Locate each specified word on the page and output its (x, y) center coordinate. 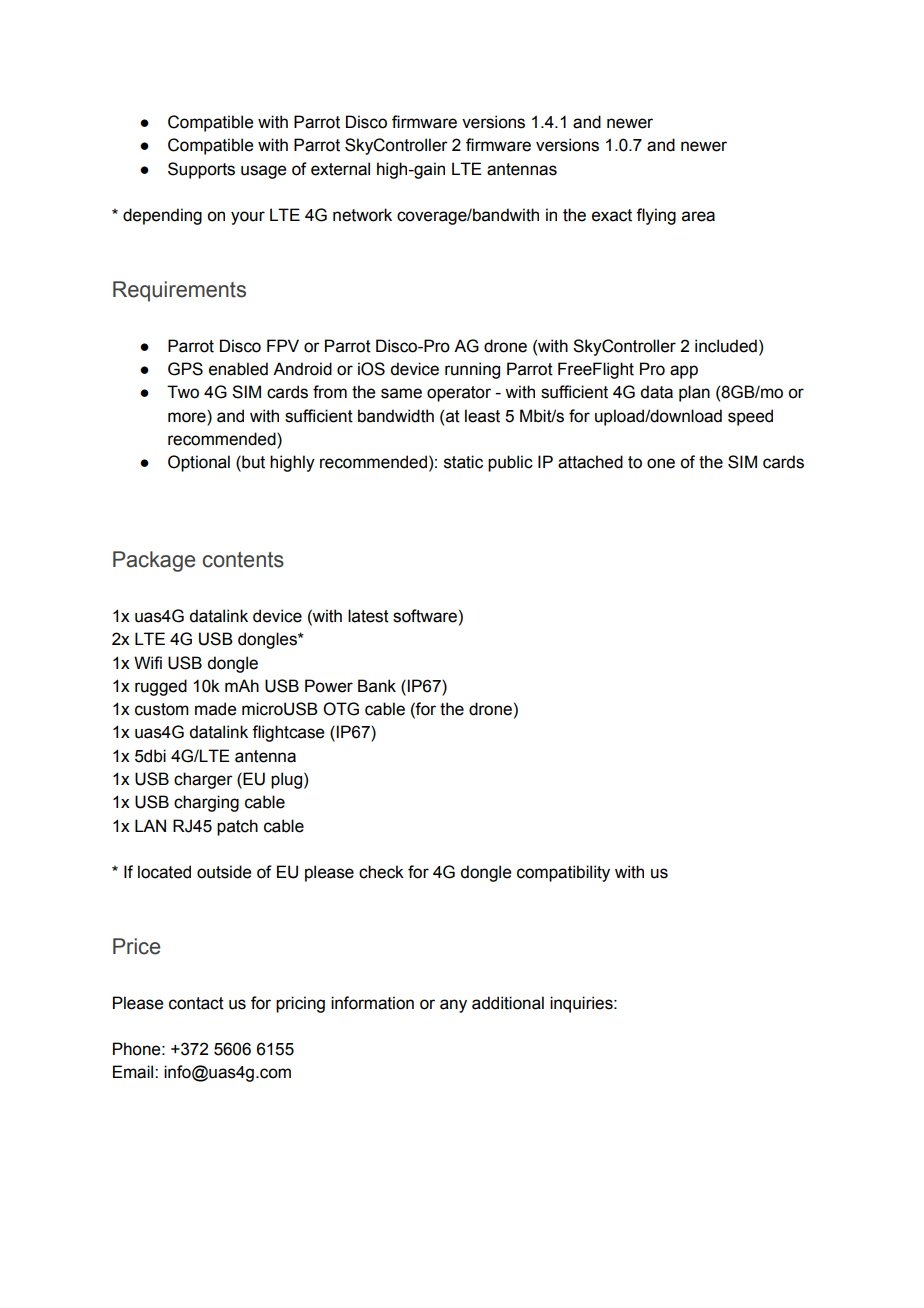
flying (656, 216)
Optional (199, 463)
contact (196, 1003)
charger (203, 780)
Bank (377, 686)
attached (590, 462)
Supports (201, 170)
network (362, 215)
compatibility (563, 873)
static (463, 462)
